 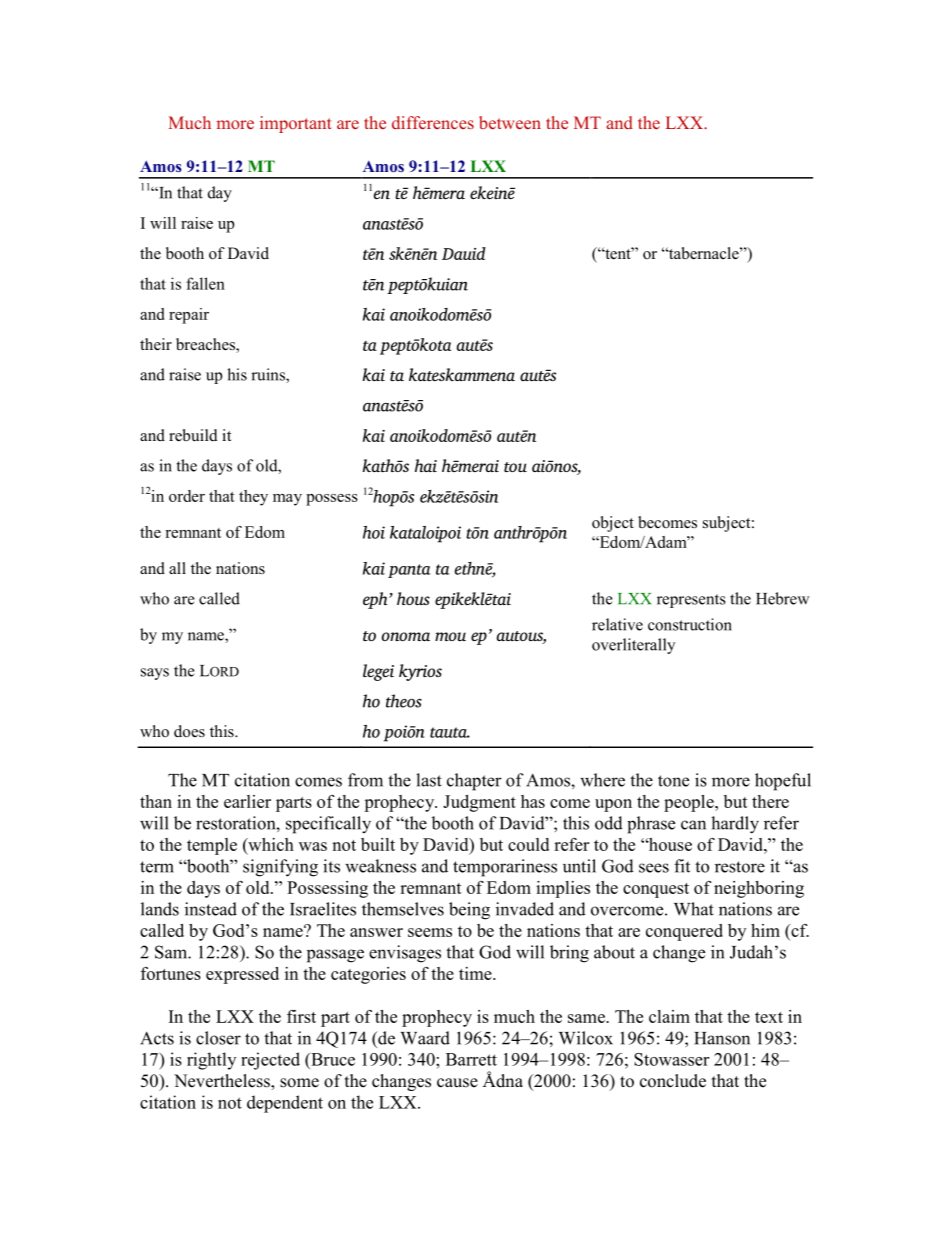 I want to click on differences, so click(x=433, y=122).
